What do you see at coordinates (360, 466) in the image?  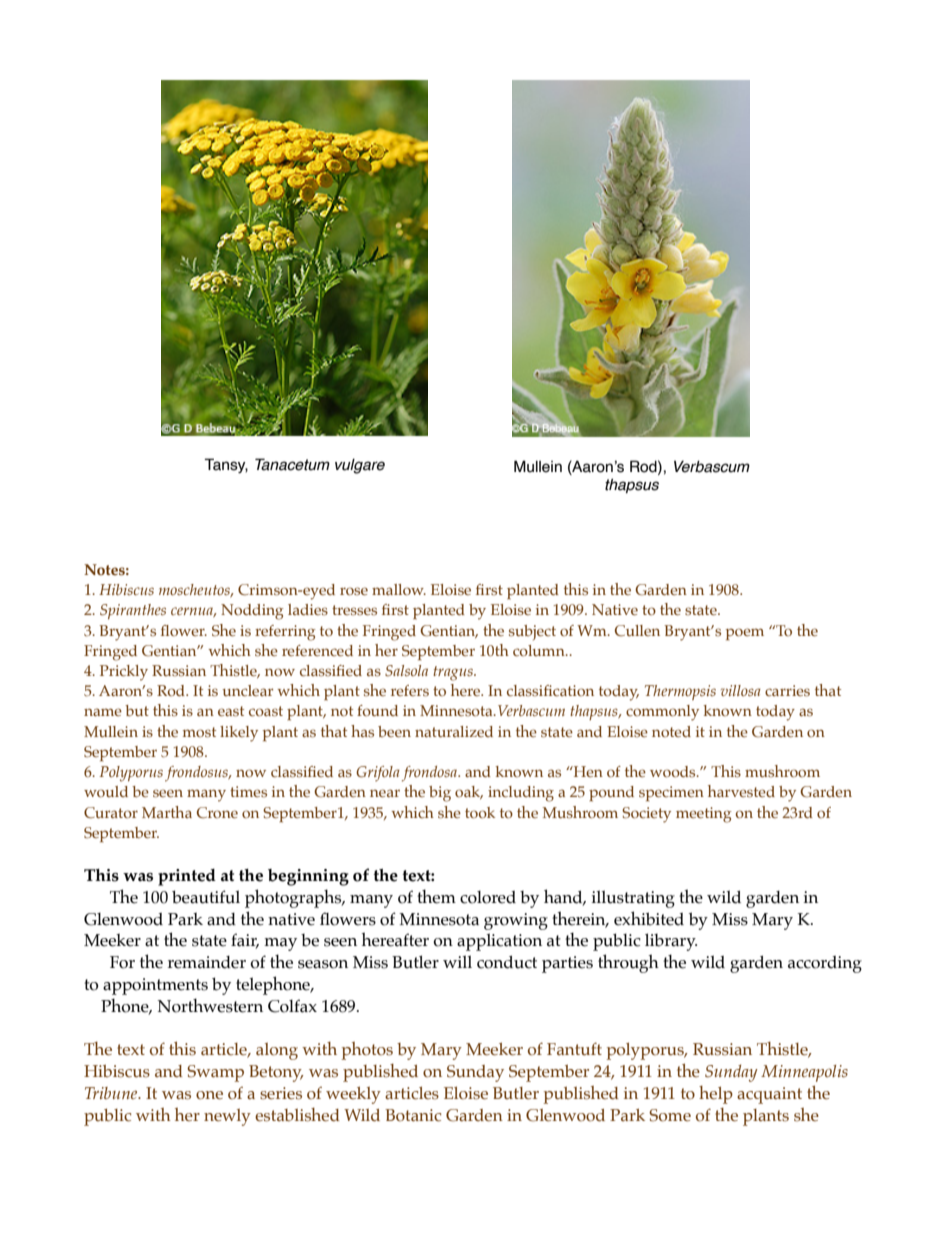 I see `vulgare` at bounding box center [360, 466].
